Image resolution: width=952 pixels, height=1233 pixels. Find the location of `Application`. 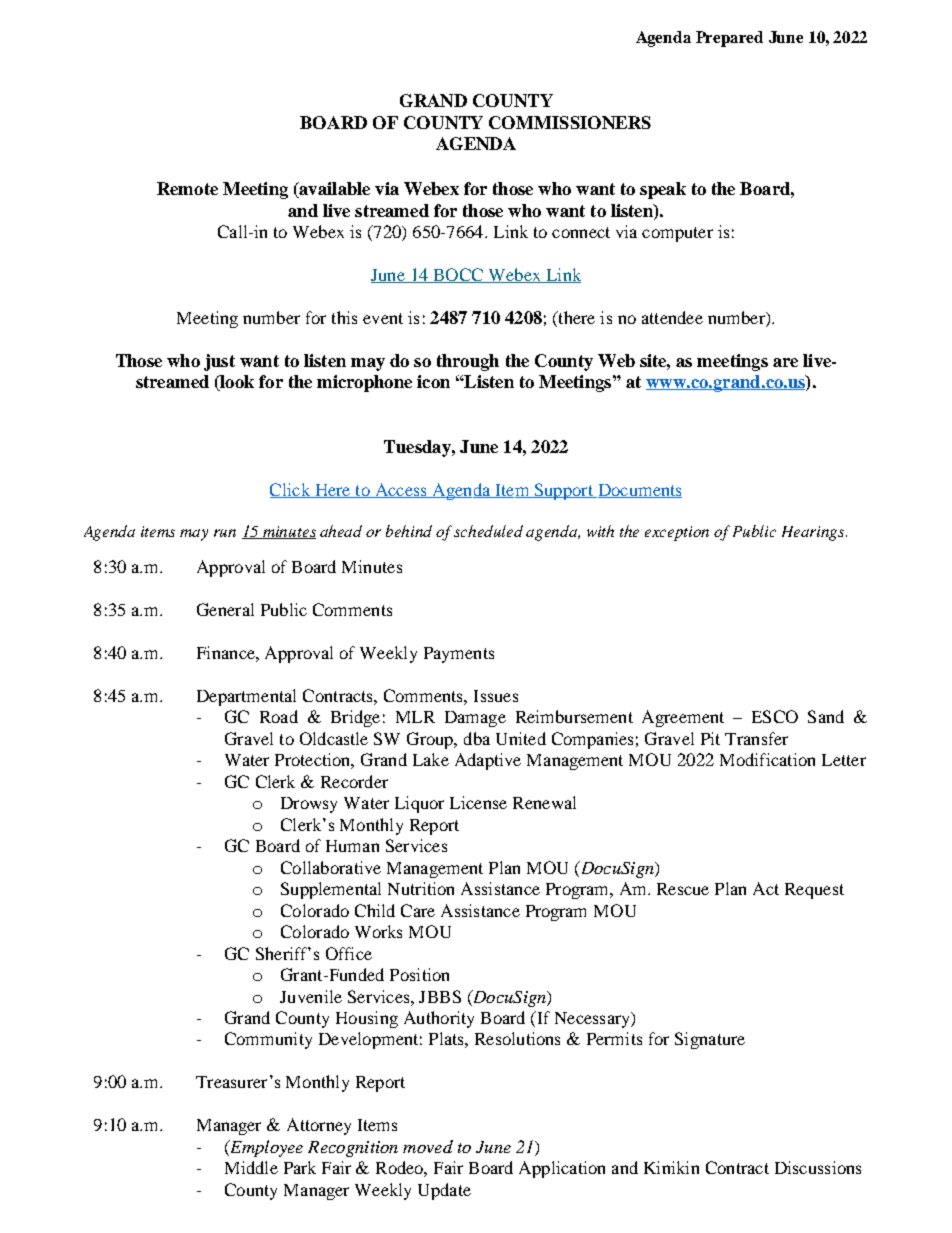

Application is located at coordinates (562, 1169).
